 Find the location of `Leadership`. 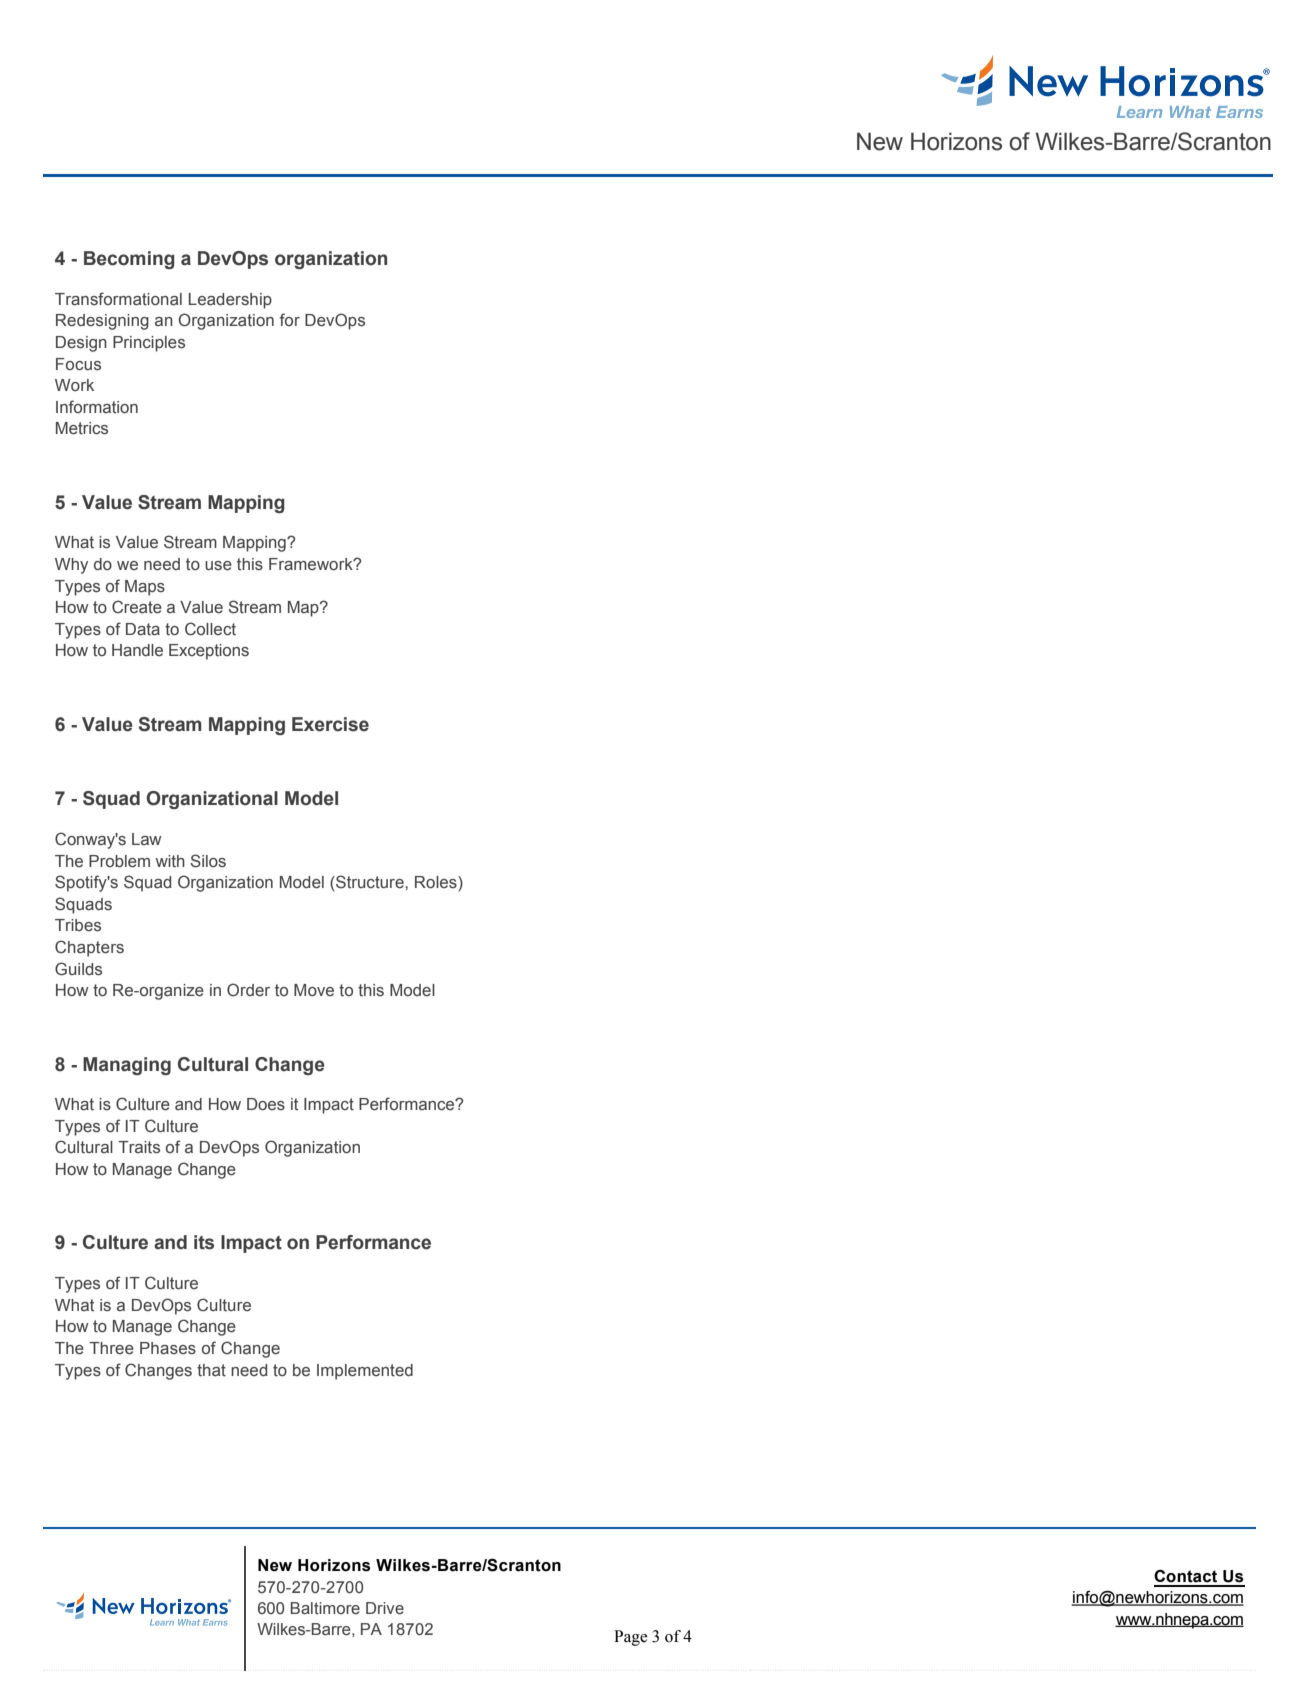

Leadership is located at coordinates (230, 301).
